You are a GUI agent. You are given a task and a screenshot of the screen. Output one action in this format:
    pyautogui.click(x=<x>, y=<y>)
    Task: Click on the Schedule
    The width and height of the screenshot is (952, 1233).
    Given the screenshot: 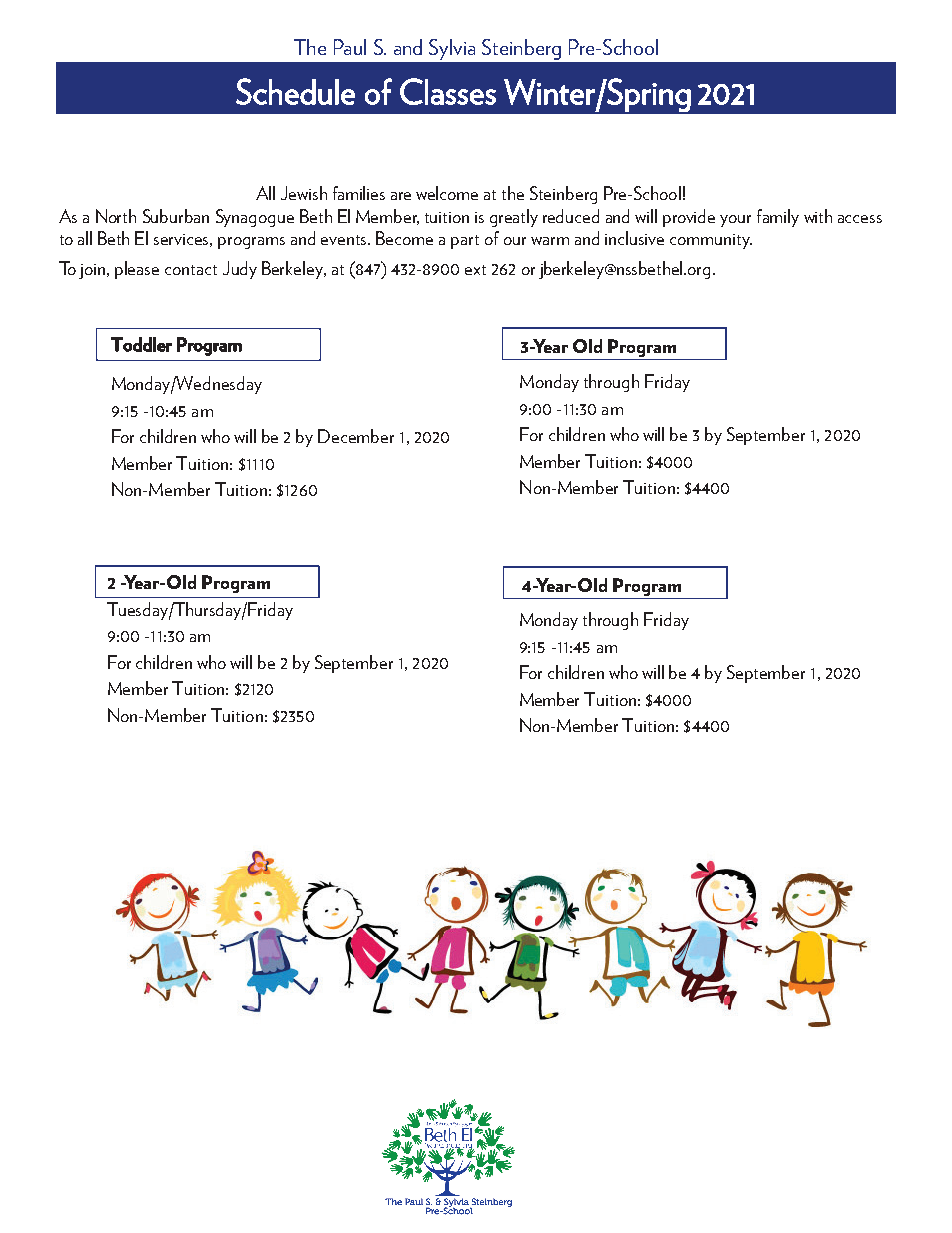 What is the action you would take?
    pyautogui.click(x=295, y=91)
